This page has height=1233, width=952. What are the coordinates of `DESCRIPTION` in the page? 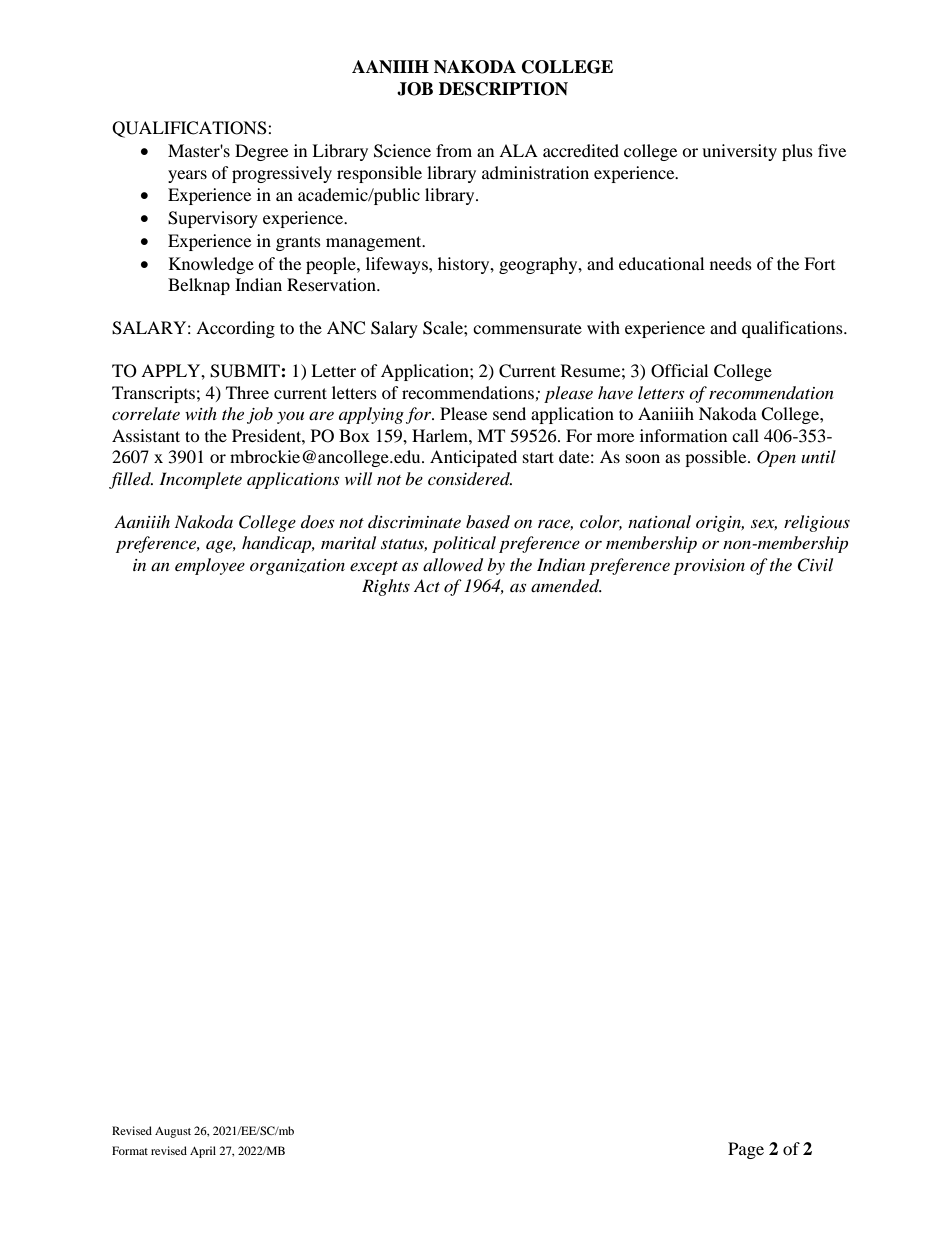 It's located at (503, 89).
